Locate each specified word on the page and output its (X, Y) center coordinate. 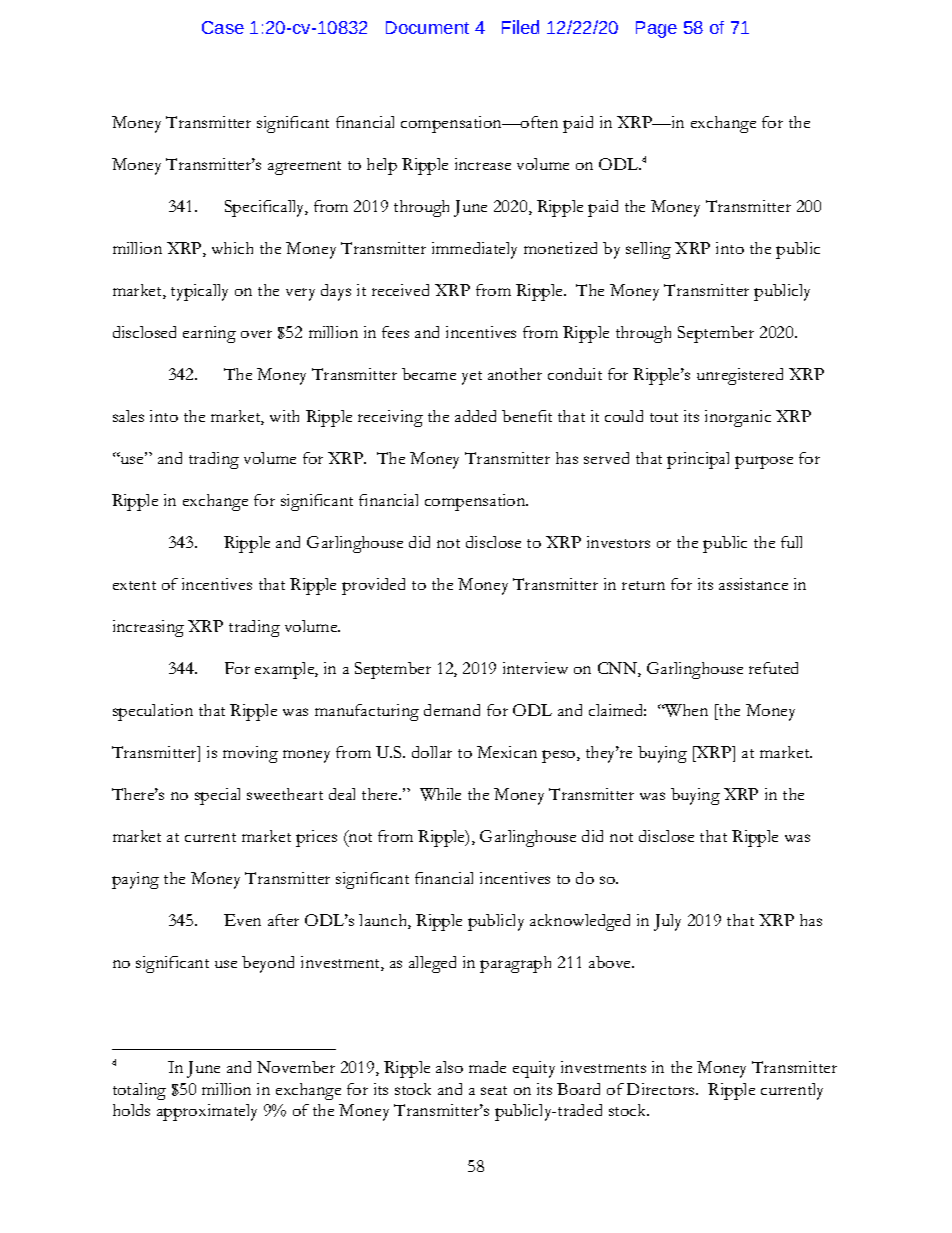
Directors (662, 1089)
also (449, 1067)
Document (427, 27)
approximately (207, 1112)
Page (656, 29)
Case (223, 27)
